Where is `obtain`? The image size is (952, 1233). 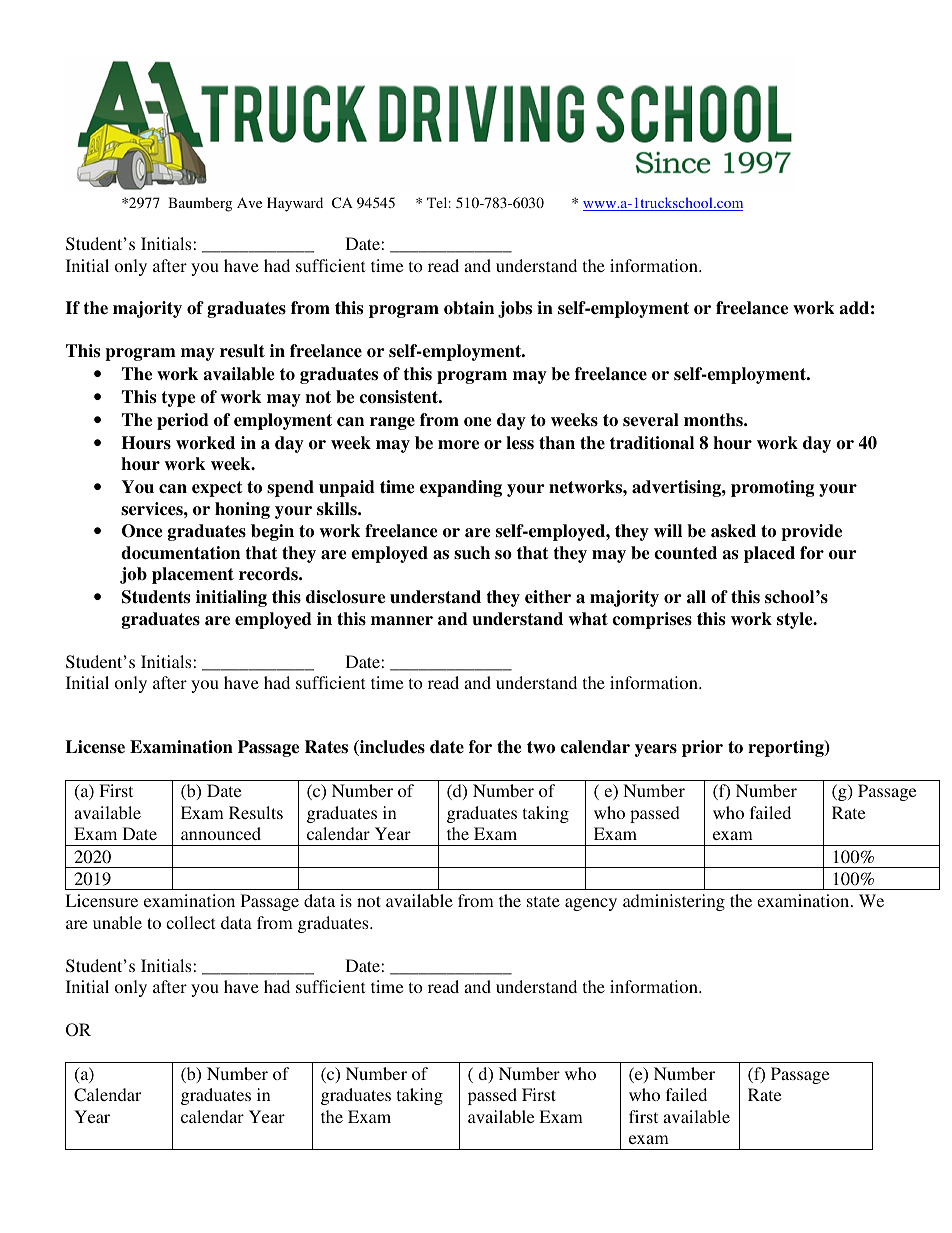 obtain is located at coordinates (469, 308).
